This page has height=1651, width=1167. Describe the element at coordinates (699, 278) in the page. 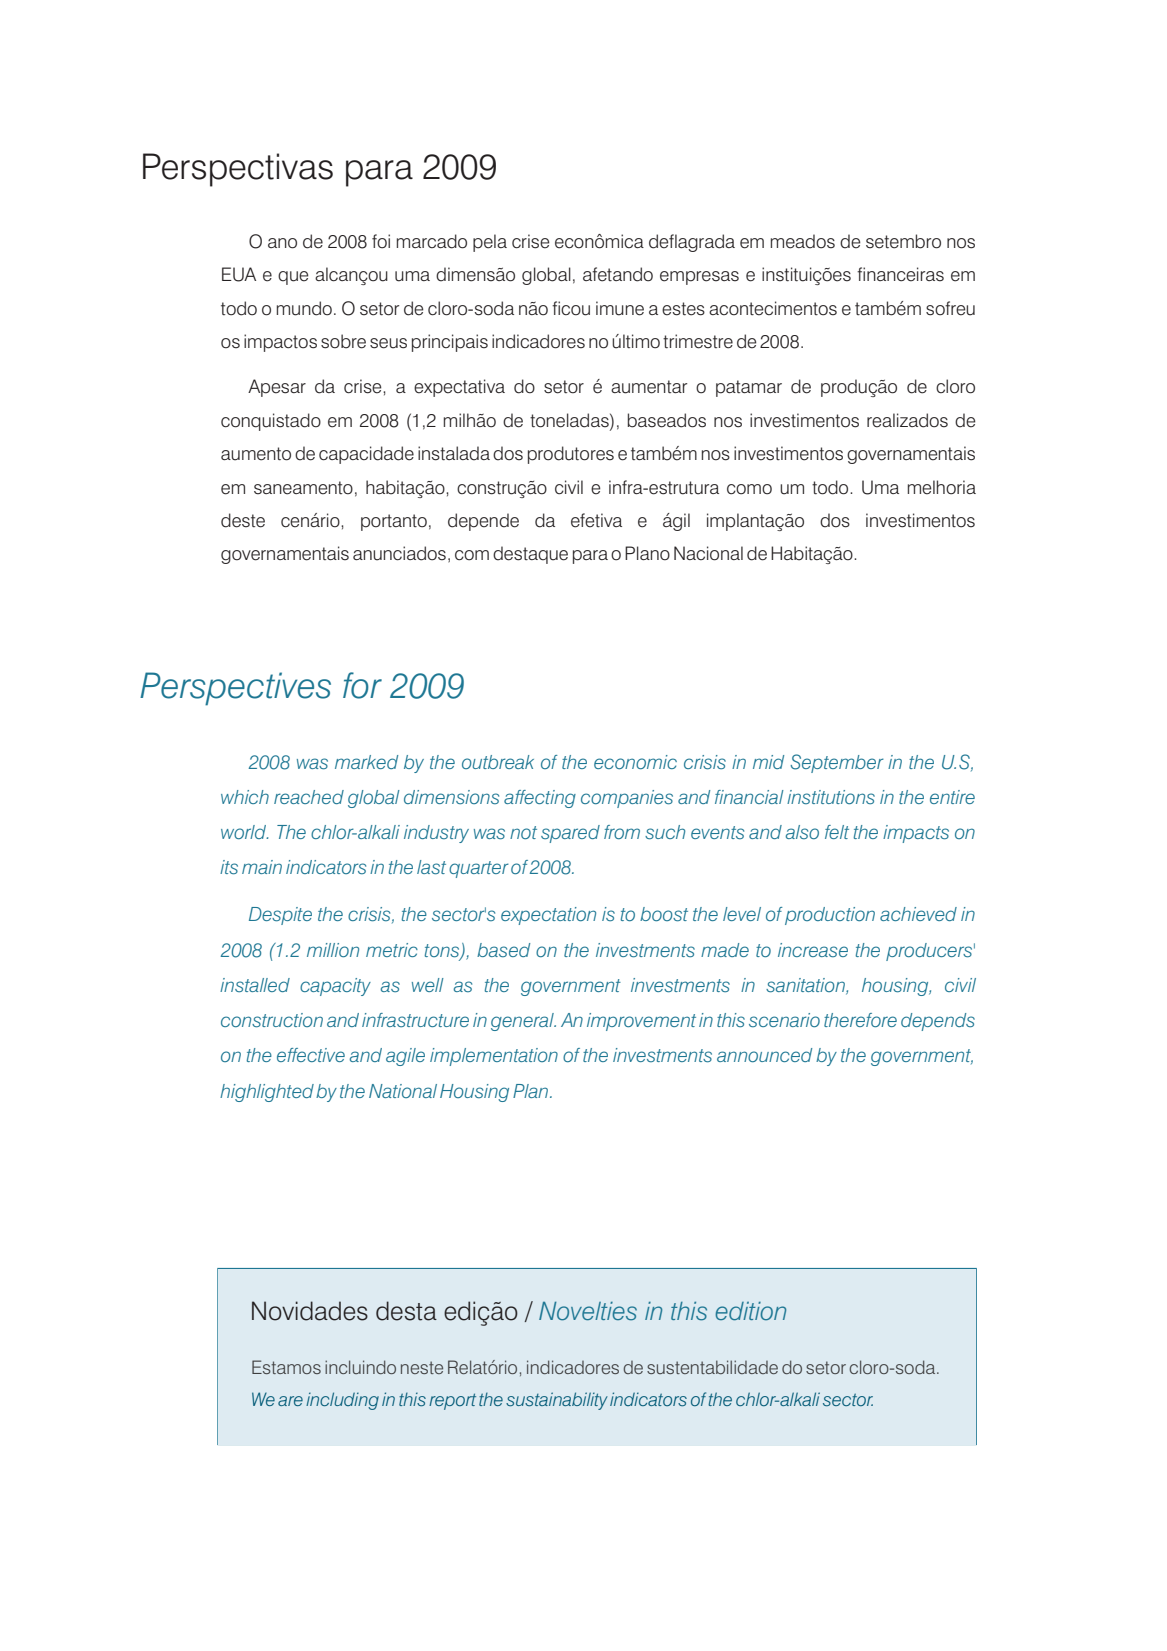

I see `empresas` at that location.
